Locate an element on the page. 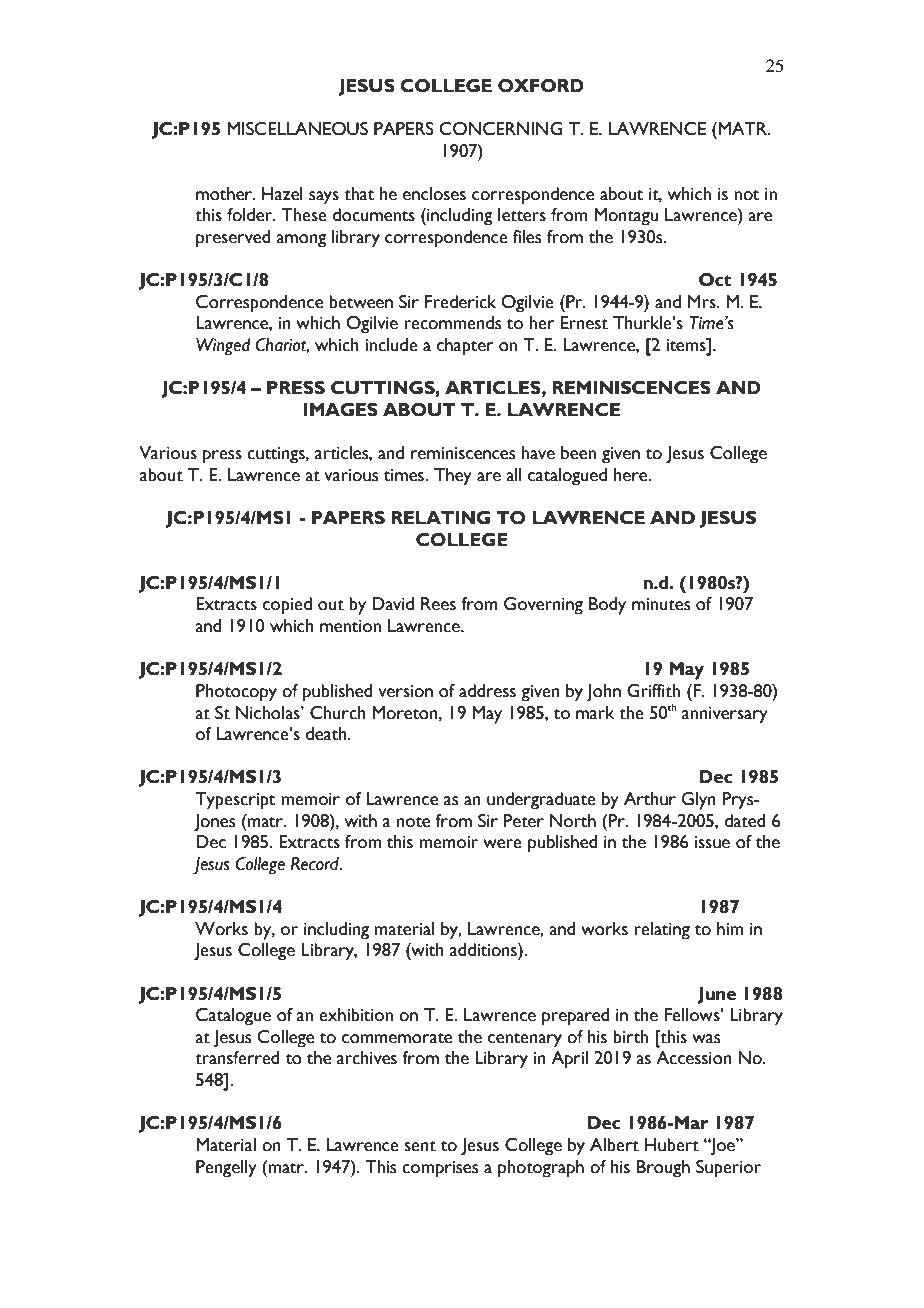  Rees is located at coordinates (438, 604).
